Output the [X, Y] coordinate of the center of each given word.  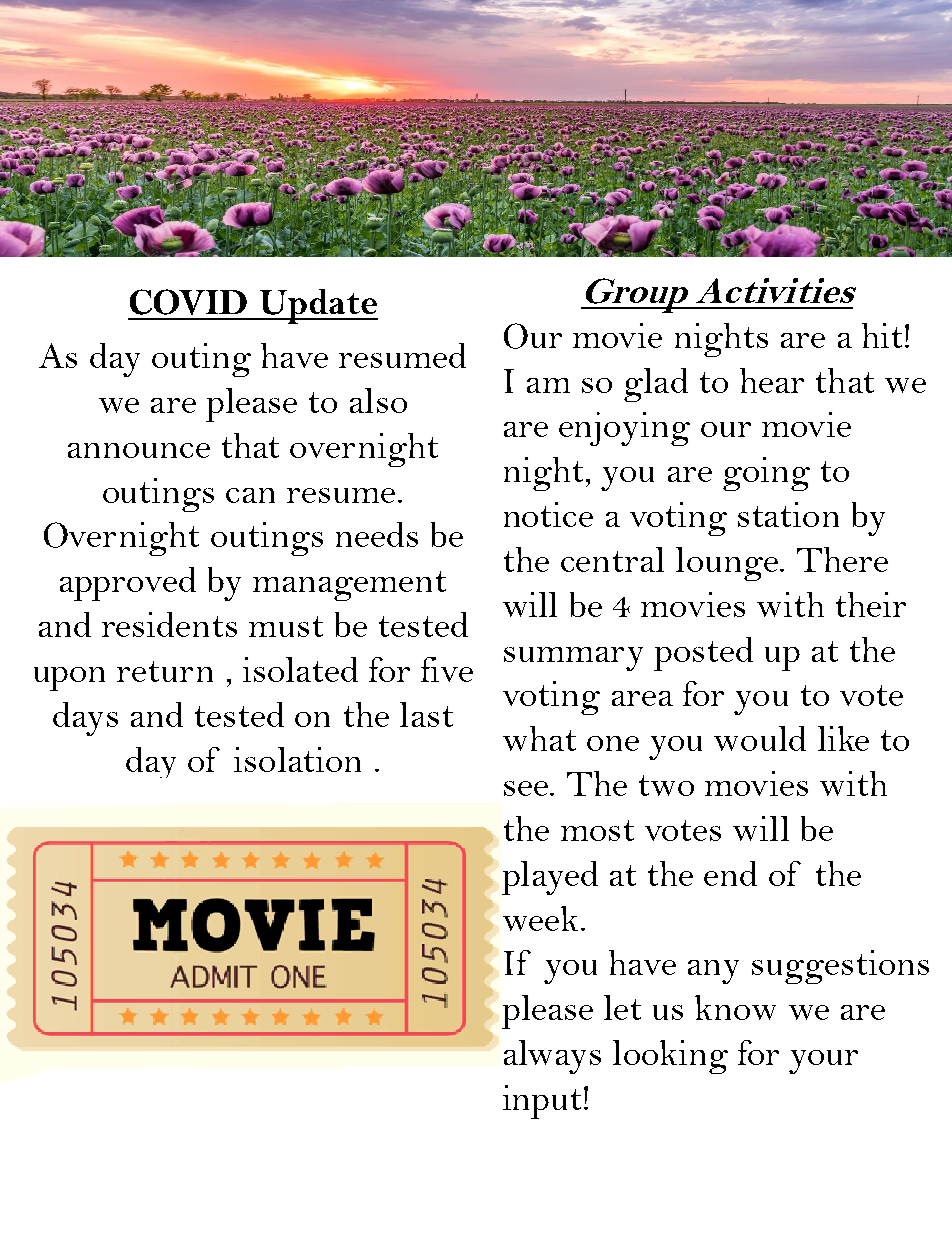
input [542, 1102]
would [760, 738]
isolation [297, 759]
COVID [188, 302]
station [788, 514]
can [250, 495]
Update [318, 306]
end [730, 873]
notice [548, 514]
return [165, 671]
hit [882, 335]
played [550, 878]
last [426, 714]
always [552, 1057]
